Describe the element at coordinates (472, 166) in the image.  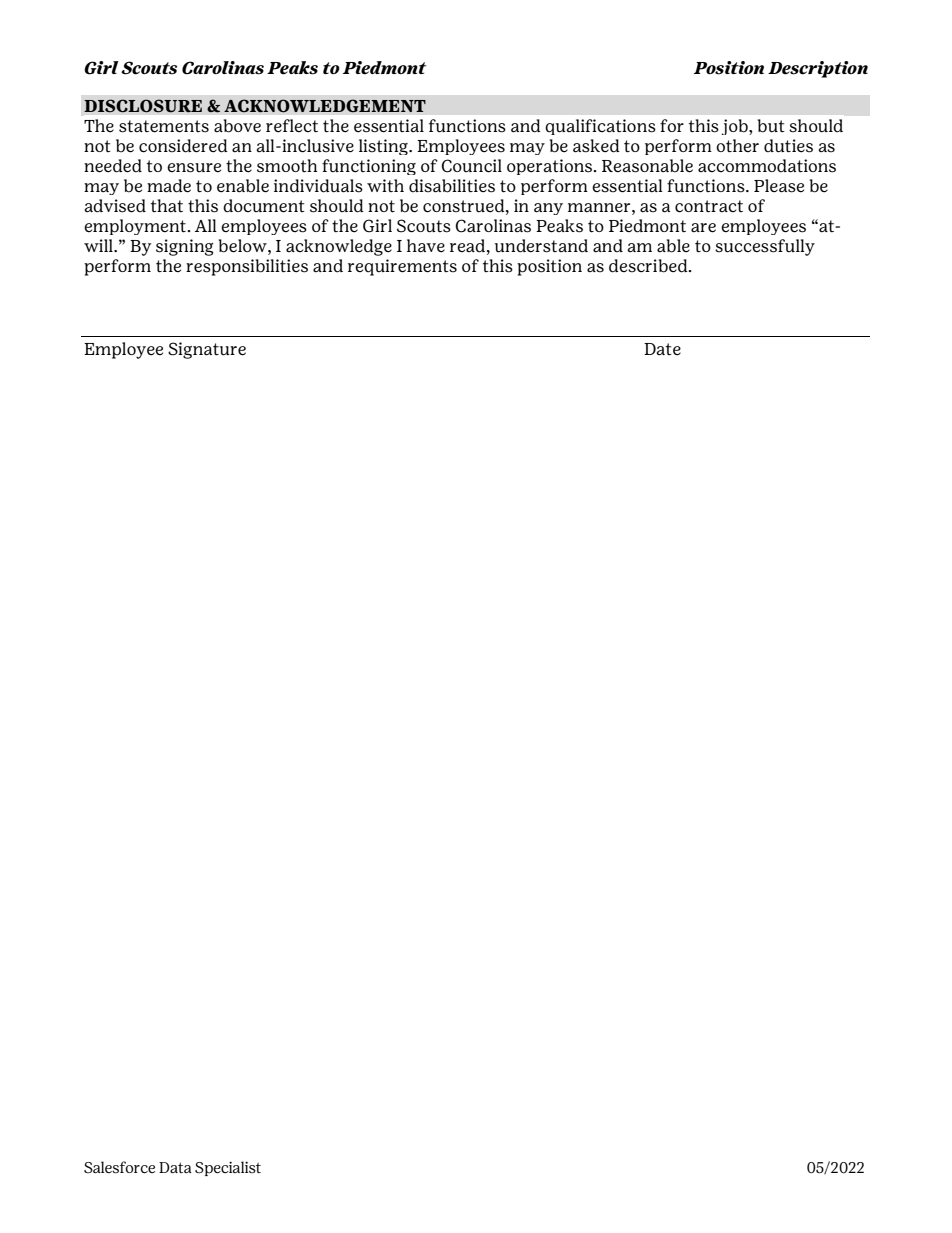
I see `Council` at that location.
